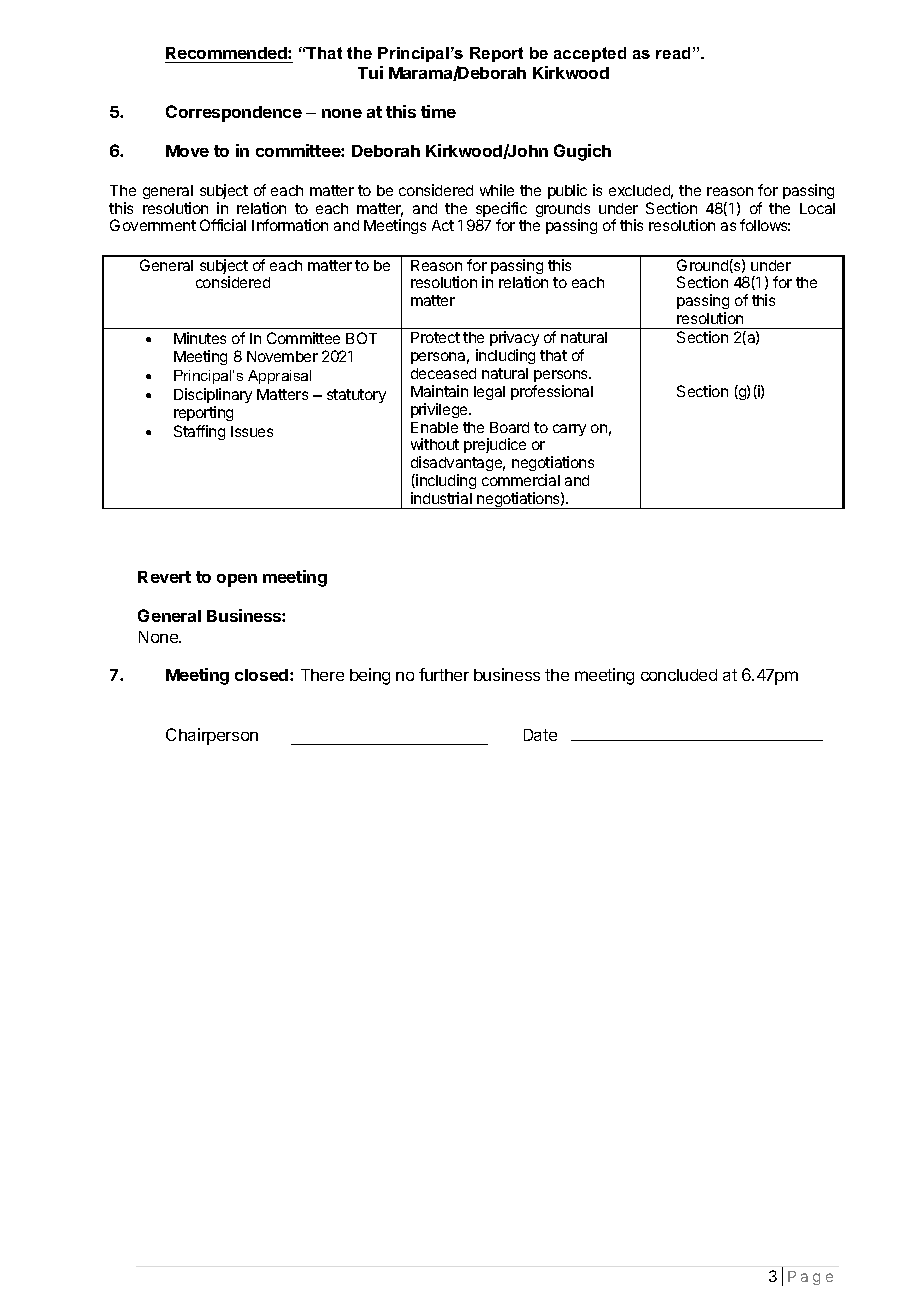 This screenshot has width=924, height=1308. I want to click on accepted, so click(590, 54).
